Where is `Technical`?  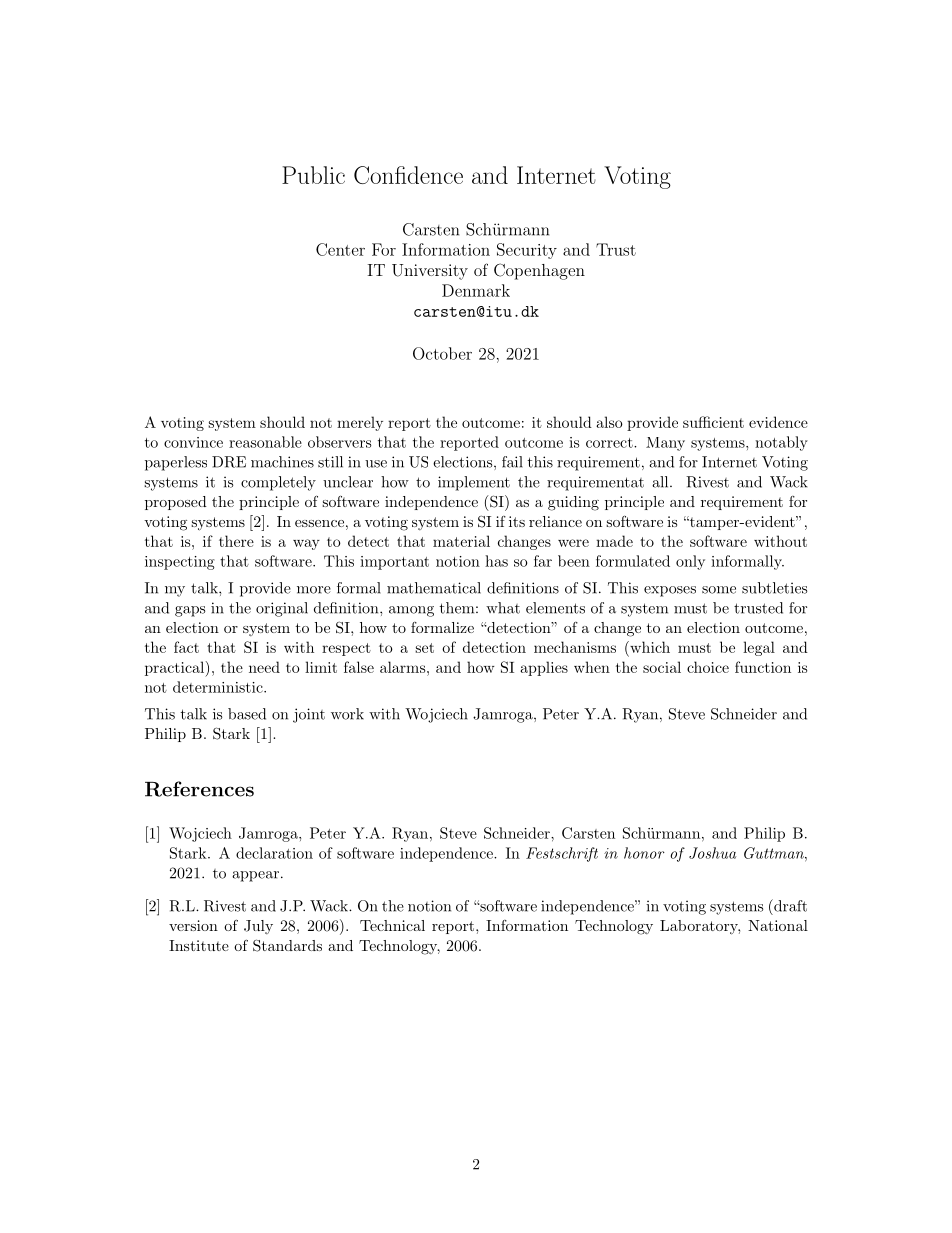
Technical is located at coordinates (392, 925).
